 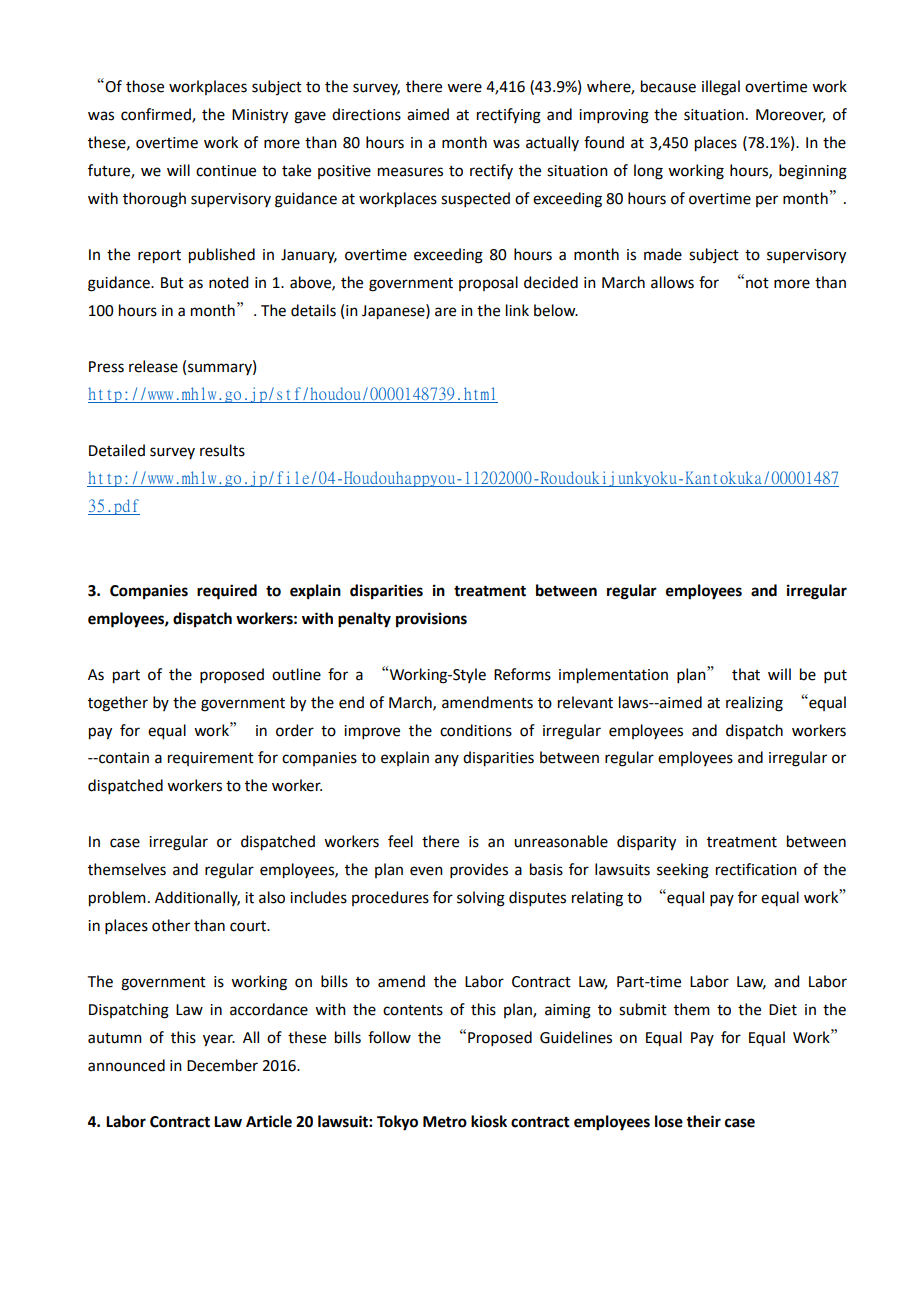 What do you see at coordinates (754, 704) in the screenshot?
I see `realizing` at bounding box center [754, 704].
